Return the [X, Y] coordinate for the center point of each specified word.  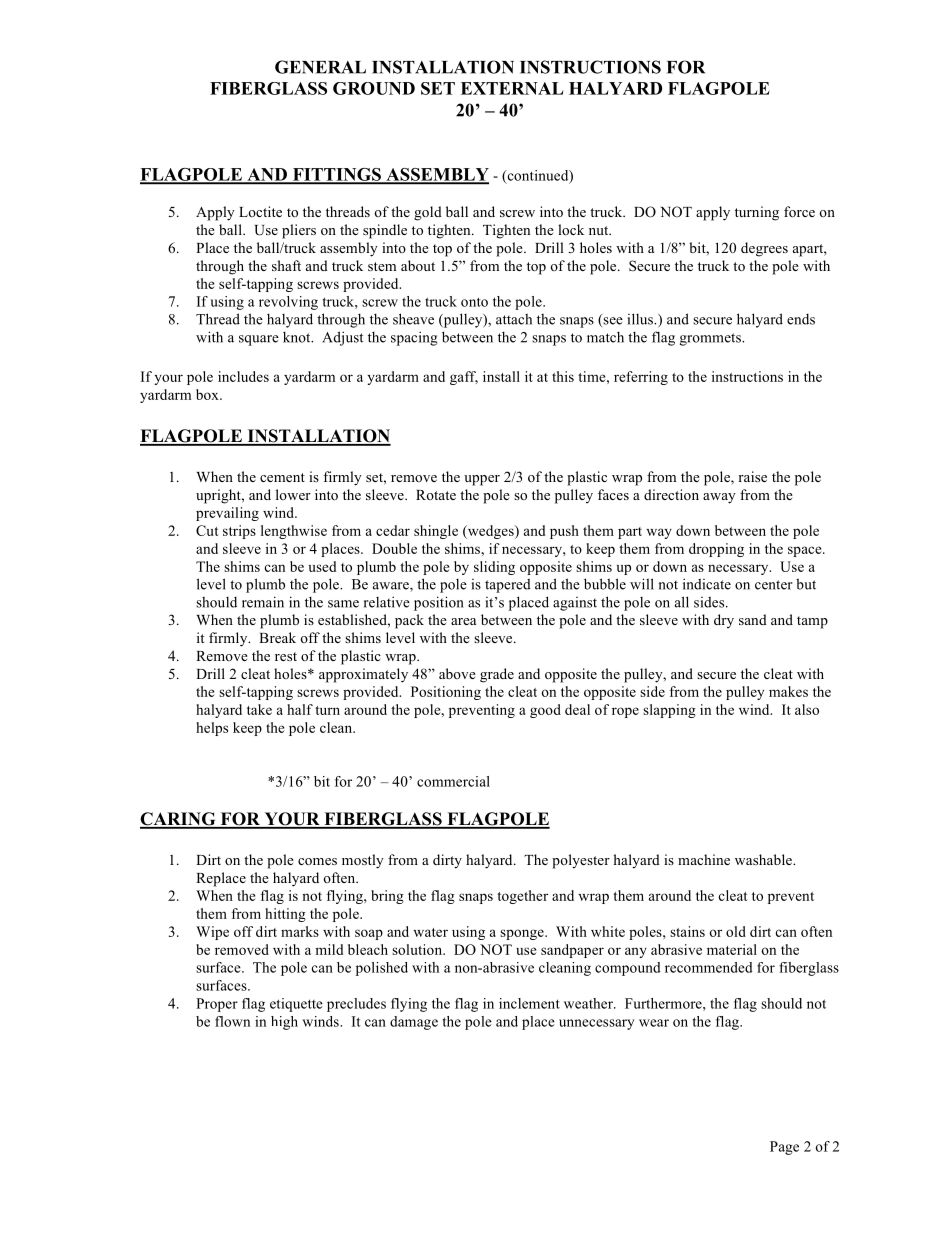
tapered [508, 585]
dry [724, 621]
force [799, 211]
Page [784, 1148]
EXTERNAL [512, 88]
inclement [529, 1003]
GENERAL [320, 67]
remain [263, 602]
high [284, 1023]
